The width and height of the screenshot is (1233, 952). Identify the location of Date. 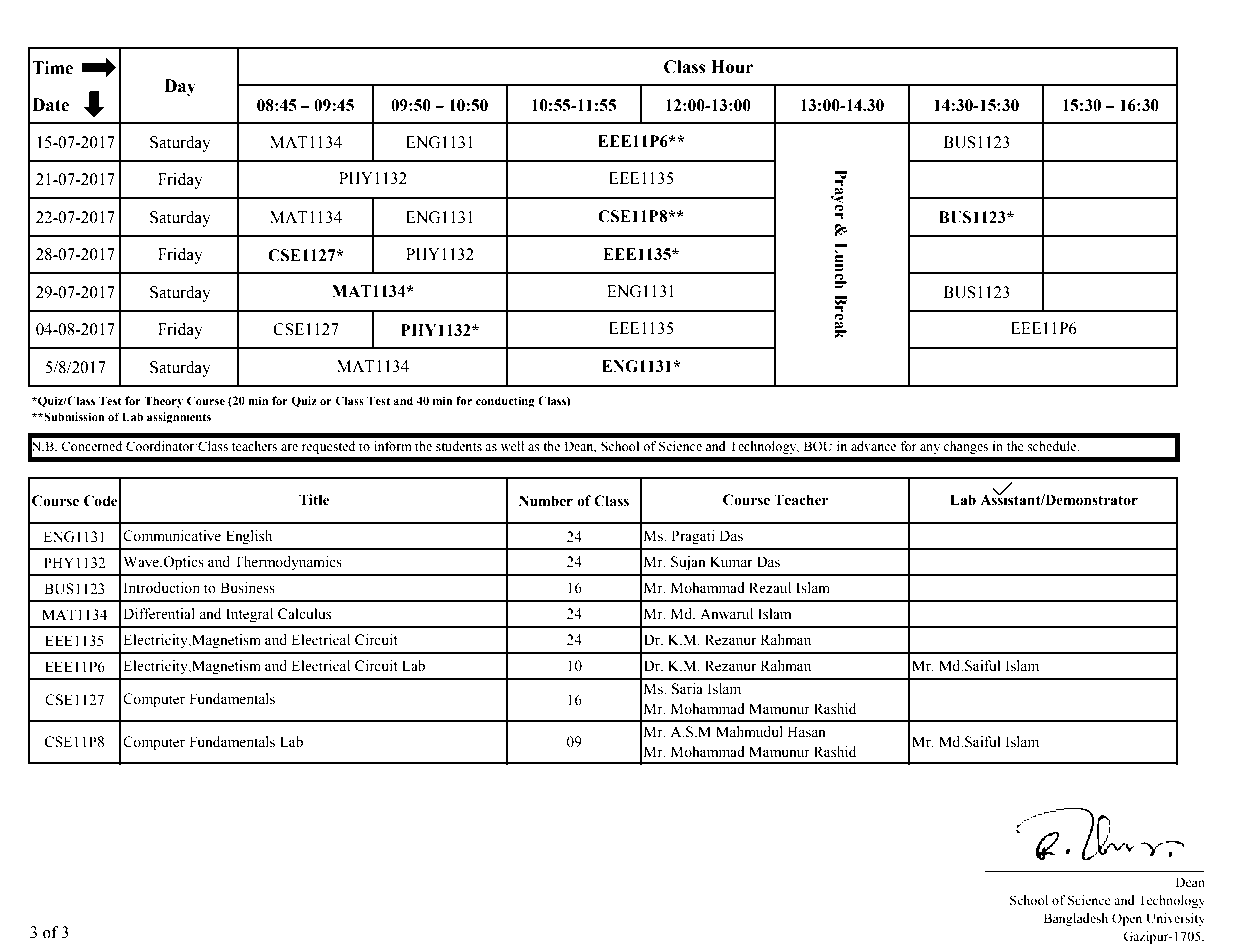
(50, 105).
